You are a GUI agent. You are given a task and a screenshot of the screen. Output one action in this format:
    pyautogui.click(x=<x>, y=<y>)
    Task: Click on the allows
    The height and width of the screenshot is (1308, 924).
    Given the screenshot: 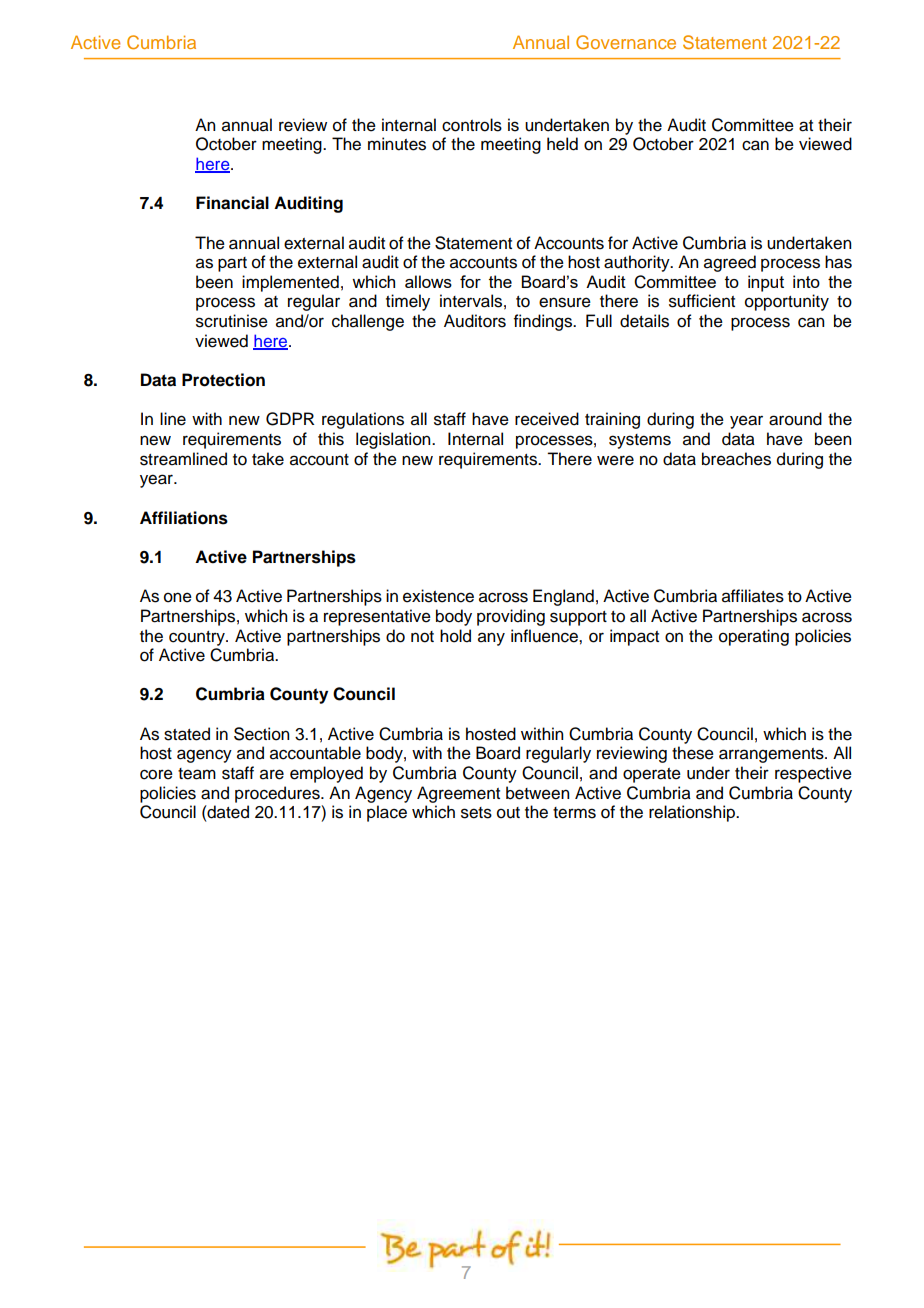 What is the action you would take?
    pyautogui.click(x=428, y=281)
